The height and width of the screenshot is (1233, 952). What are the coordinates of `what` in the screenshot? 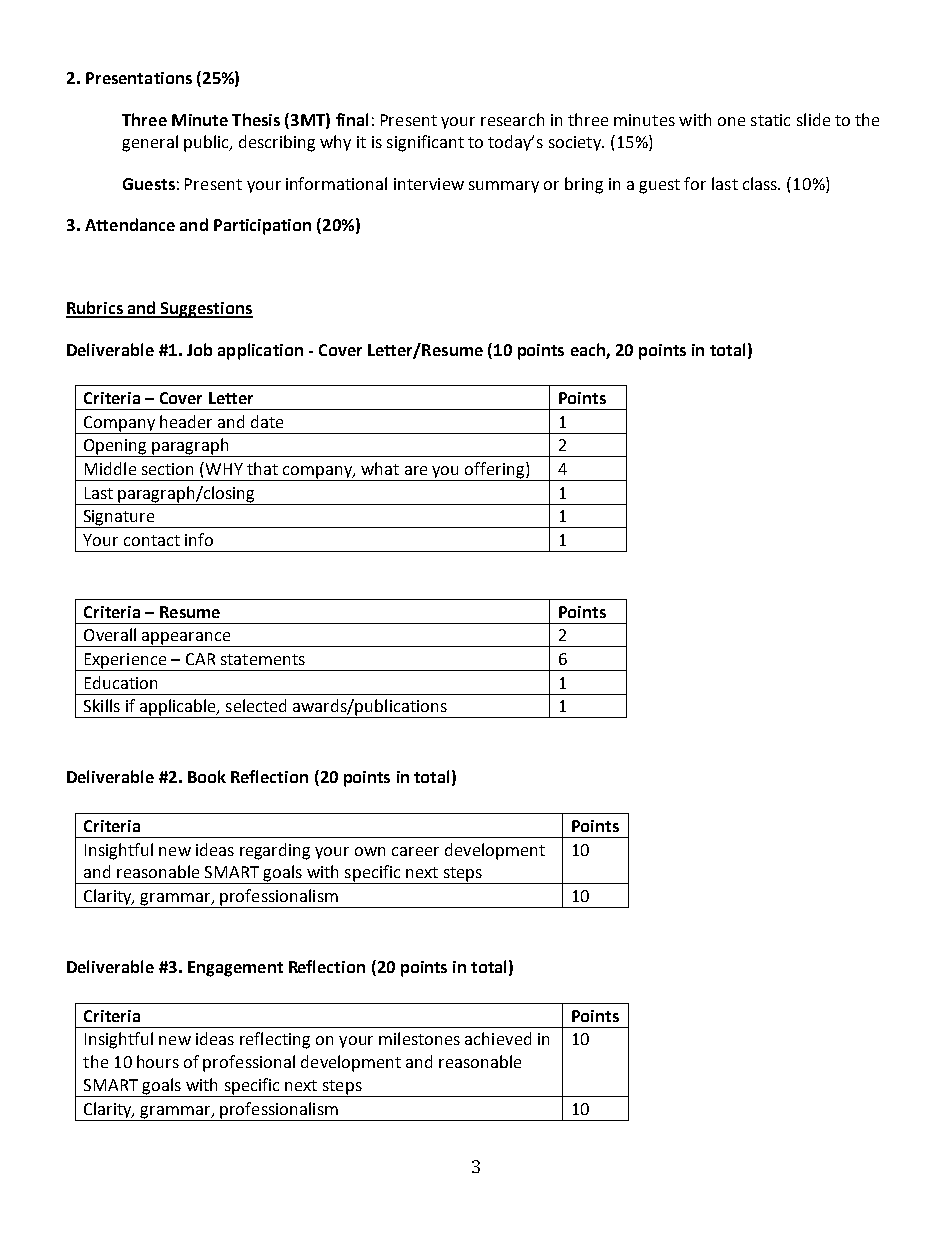 It's located at (380, 468).
